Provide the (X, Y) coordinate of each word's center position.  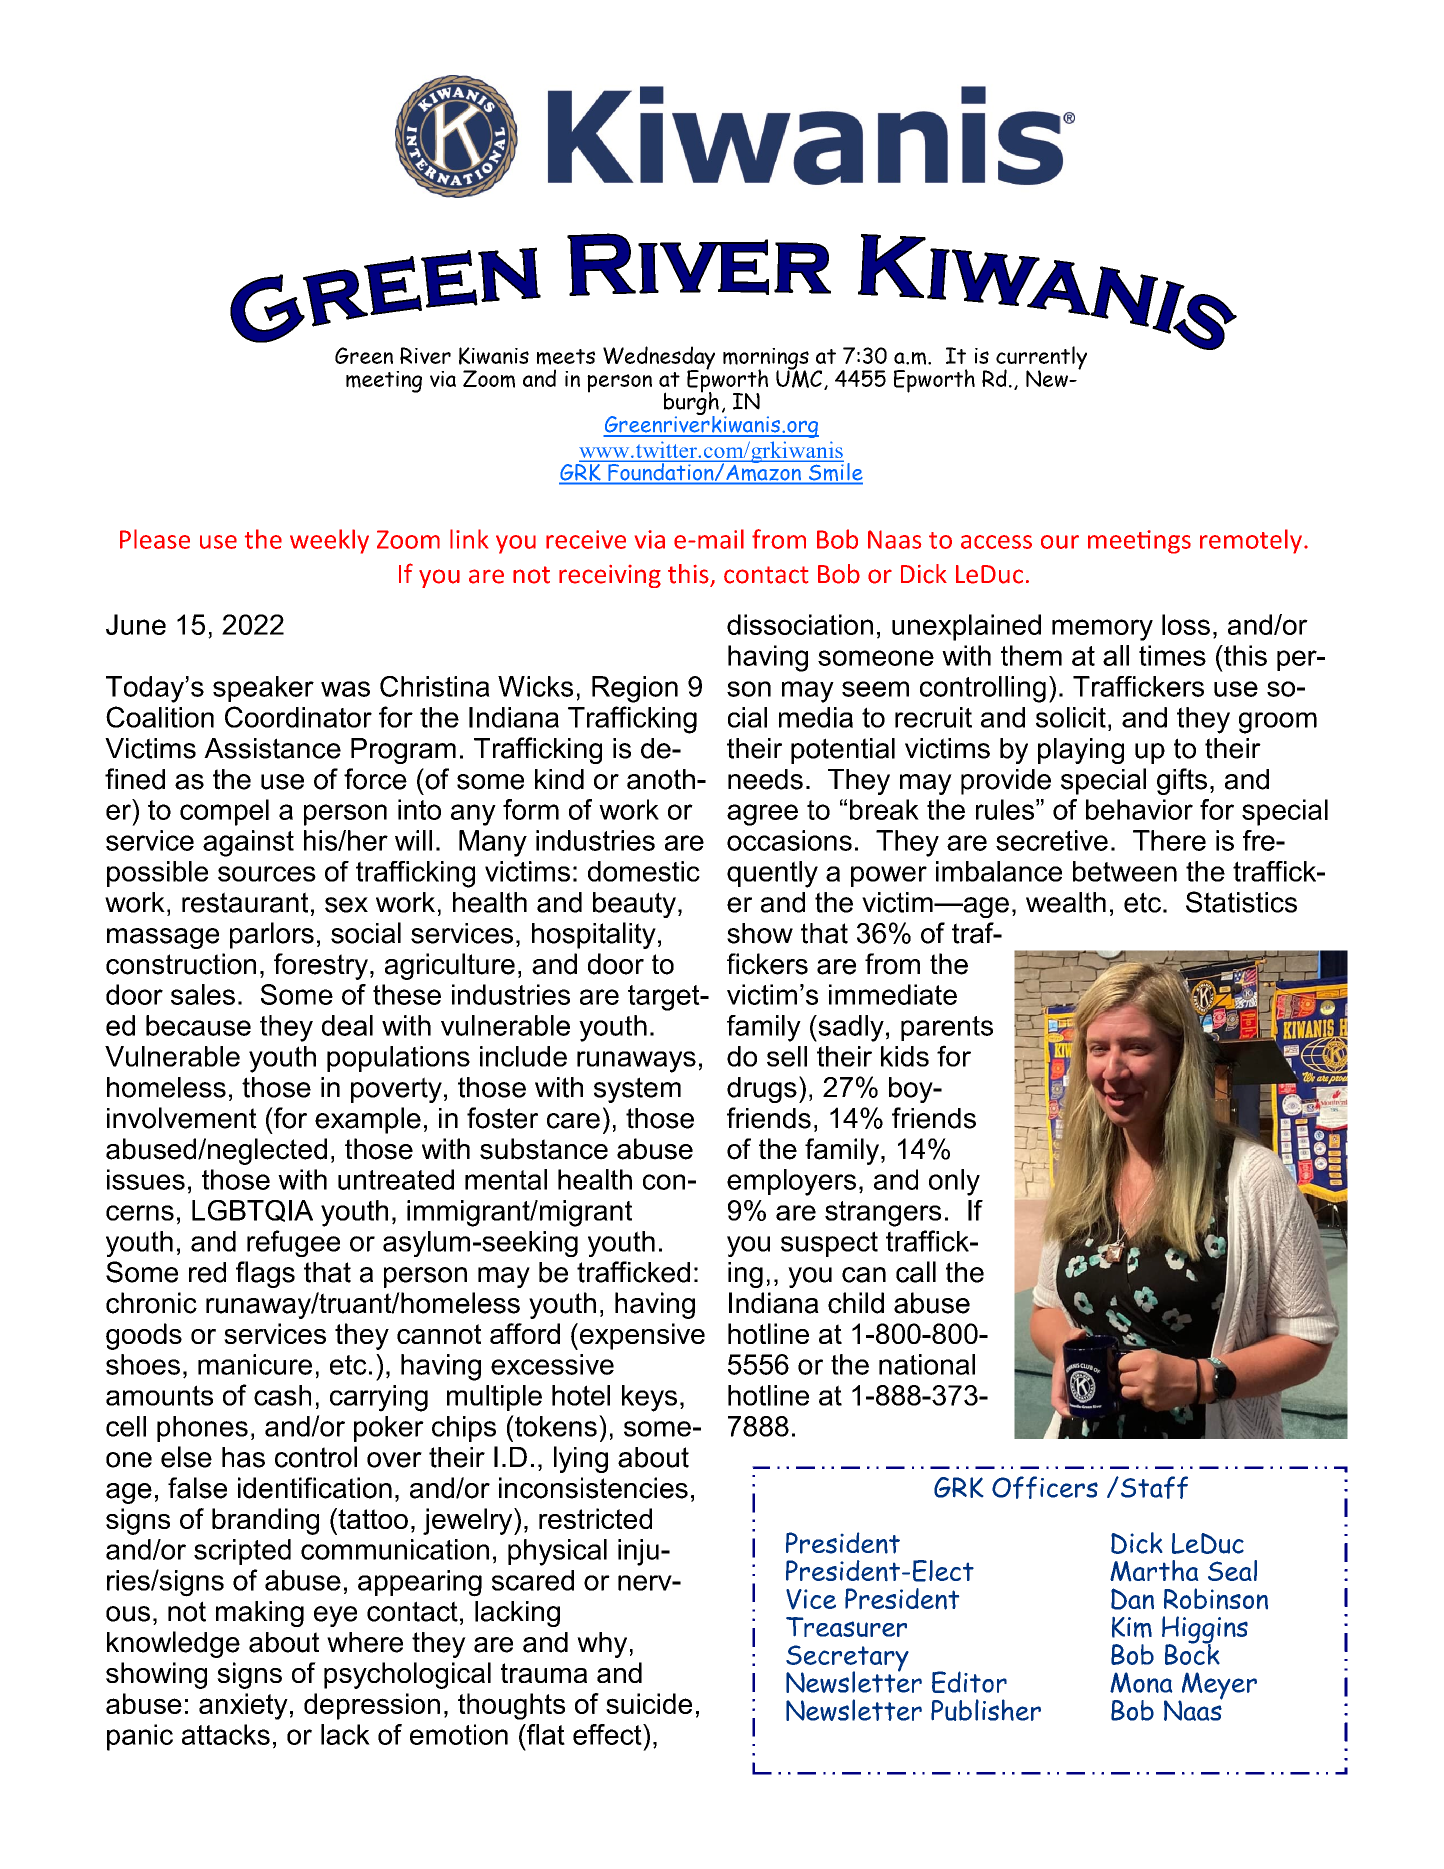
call (916, 1272)
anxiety (243, 1706)
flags (265, 1274)
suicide (649, 1703)
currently (1041, 359)
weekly (329, 541)
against (248, 843)
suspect (829, 1244)
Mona (1141, 1682)
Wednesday (659, 359)
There (1169, 840)
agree (762, 815)
